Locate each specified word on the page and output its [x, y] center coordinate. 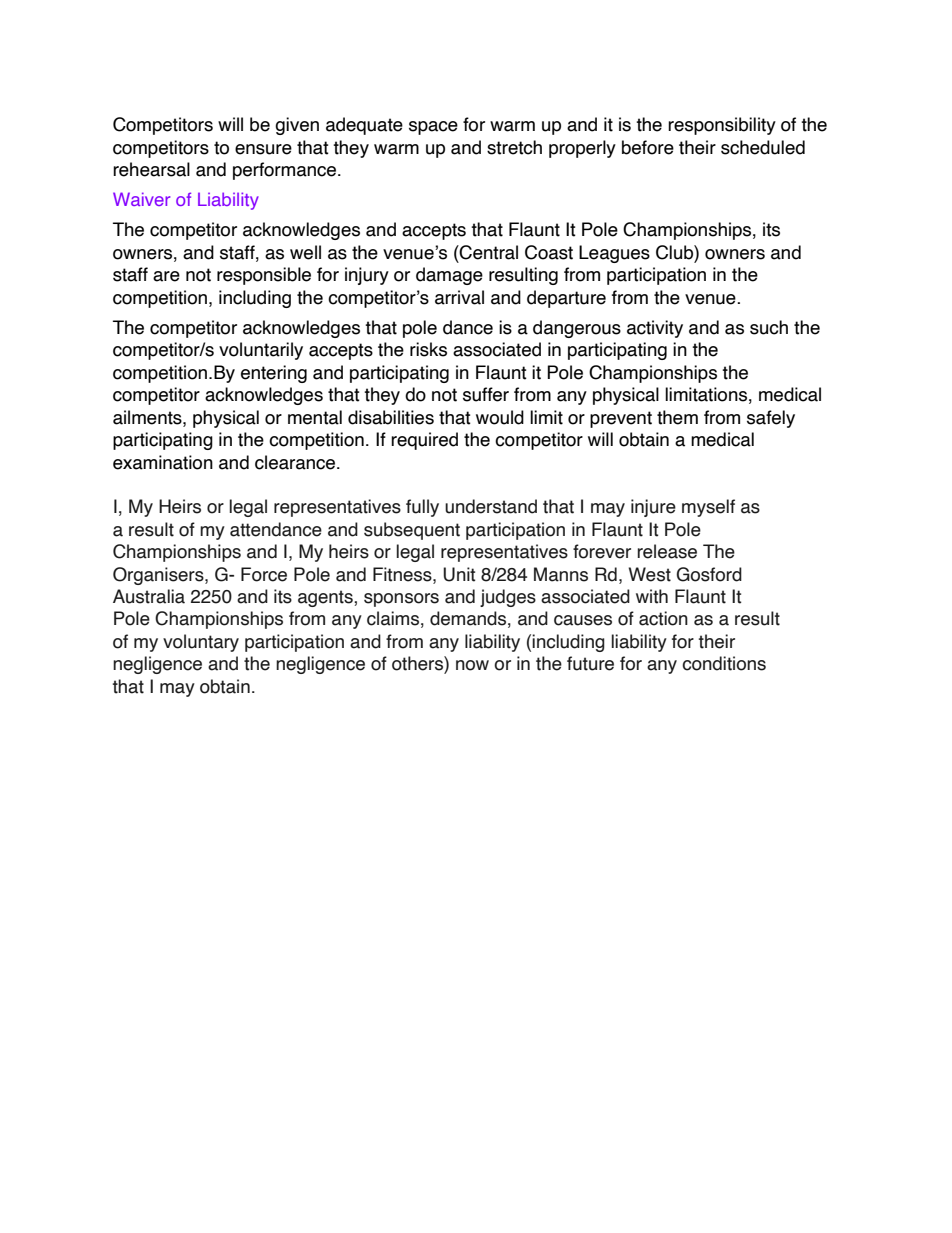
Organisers [159, 576]
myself [708, 508]
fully [422, 508]
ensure [263, 149]
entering [274, 374]
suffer [486, 394]
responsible [264, 276]
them [677, 417]
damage [449, 276]
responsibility [722, 126]
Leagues [614, 254]
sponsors [401, 600]
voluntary [201, 643]
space [433, 128]
